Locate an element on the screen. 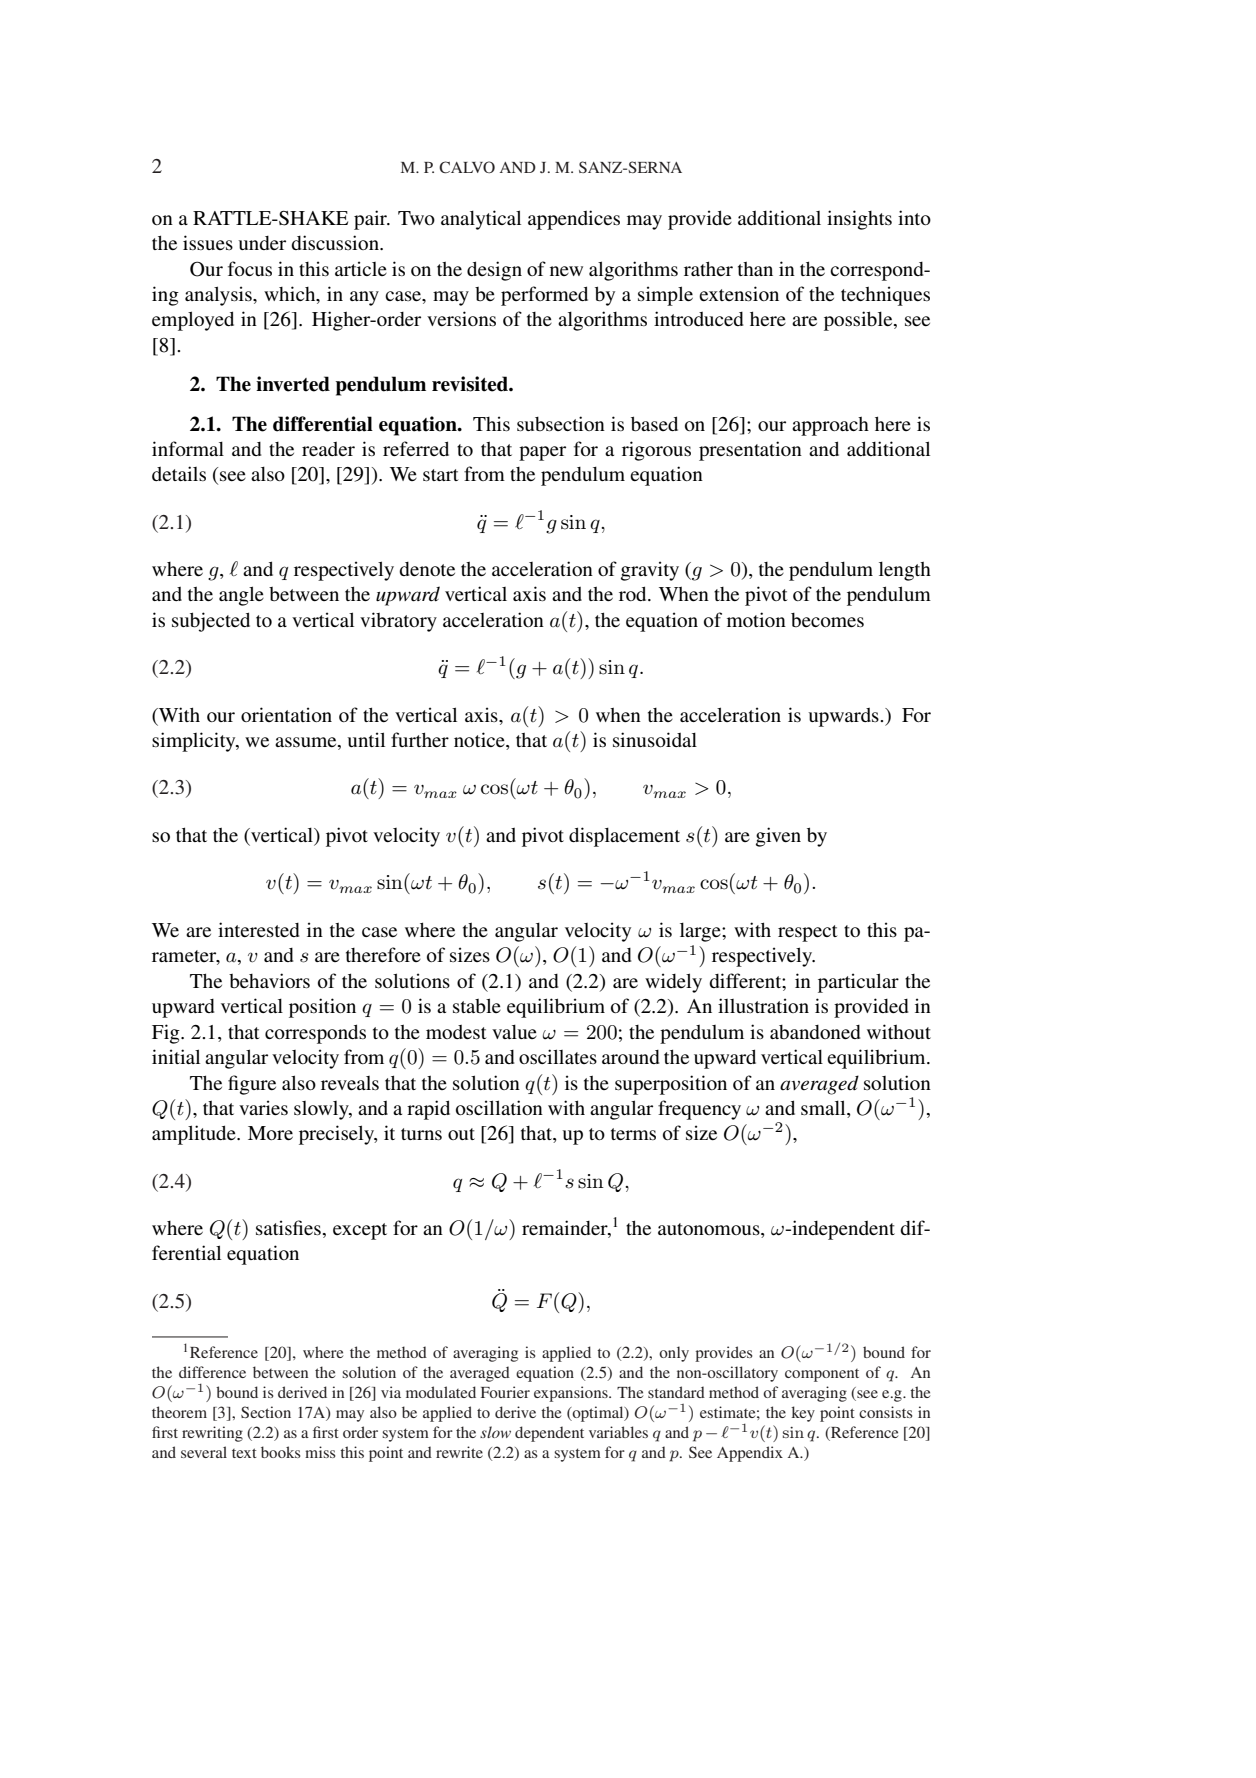 This screenshot has height=1778, width=1256. abandoned is located at coordinates (815, 1032).
